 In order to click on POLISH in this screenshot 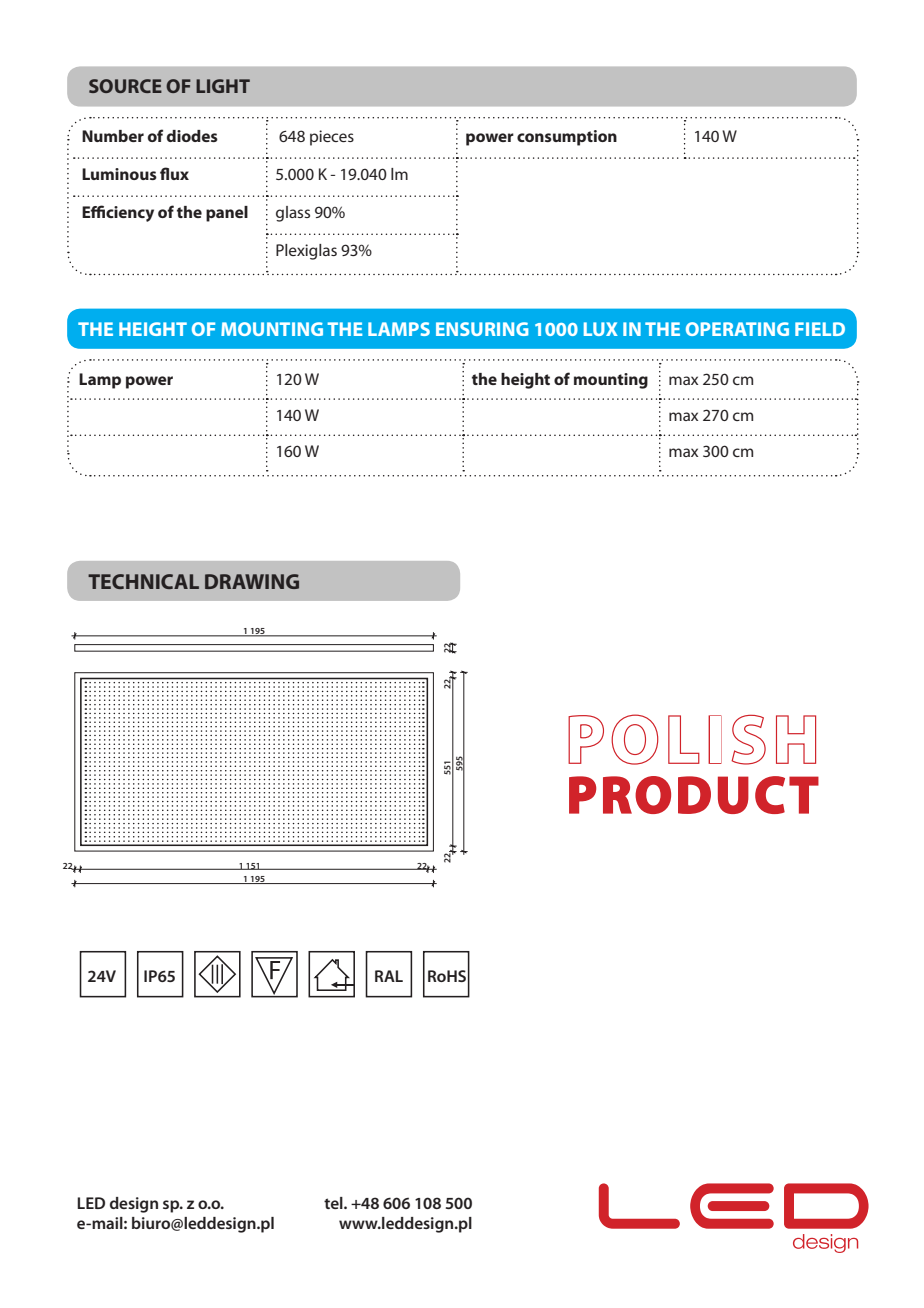, I will do `click(692, 739)`.
